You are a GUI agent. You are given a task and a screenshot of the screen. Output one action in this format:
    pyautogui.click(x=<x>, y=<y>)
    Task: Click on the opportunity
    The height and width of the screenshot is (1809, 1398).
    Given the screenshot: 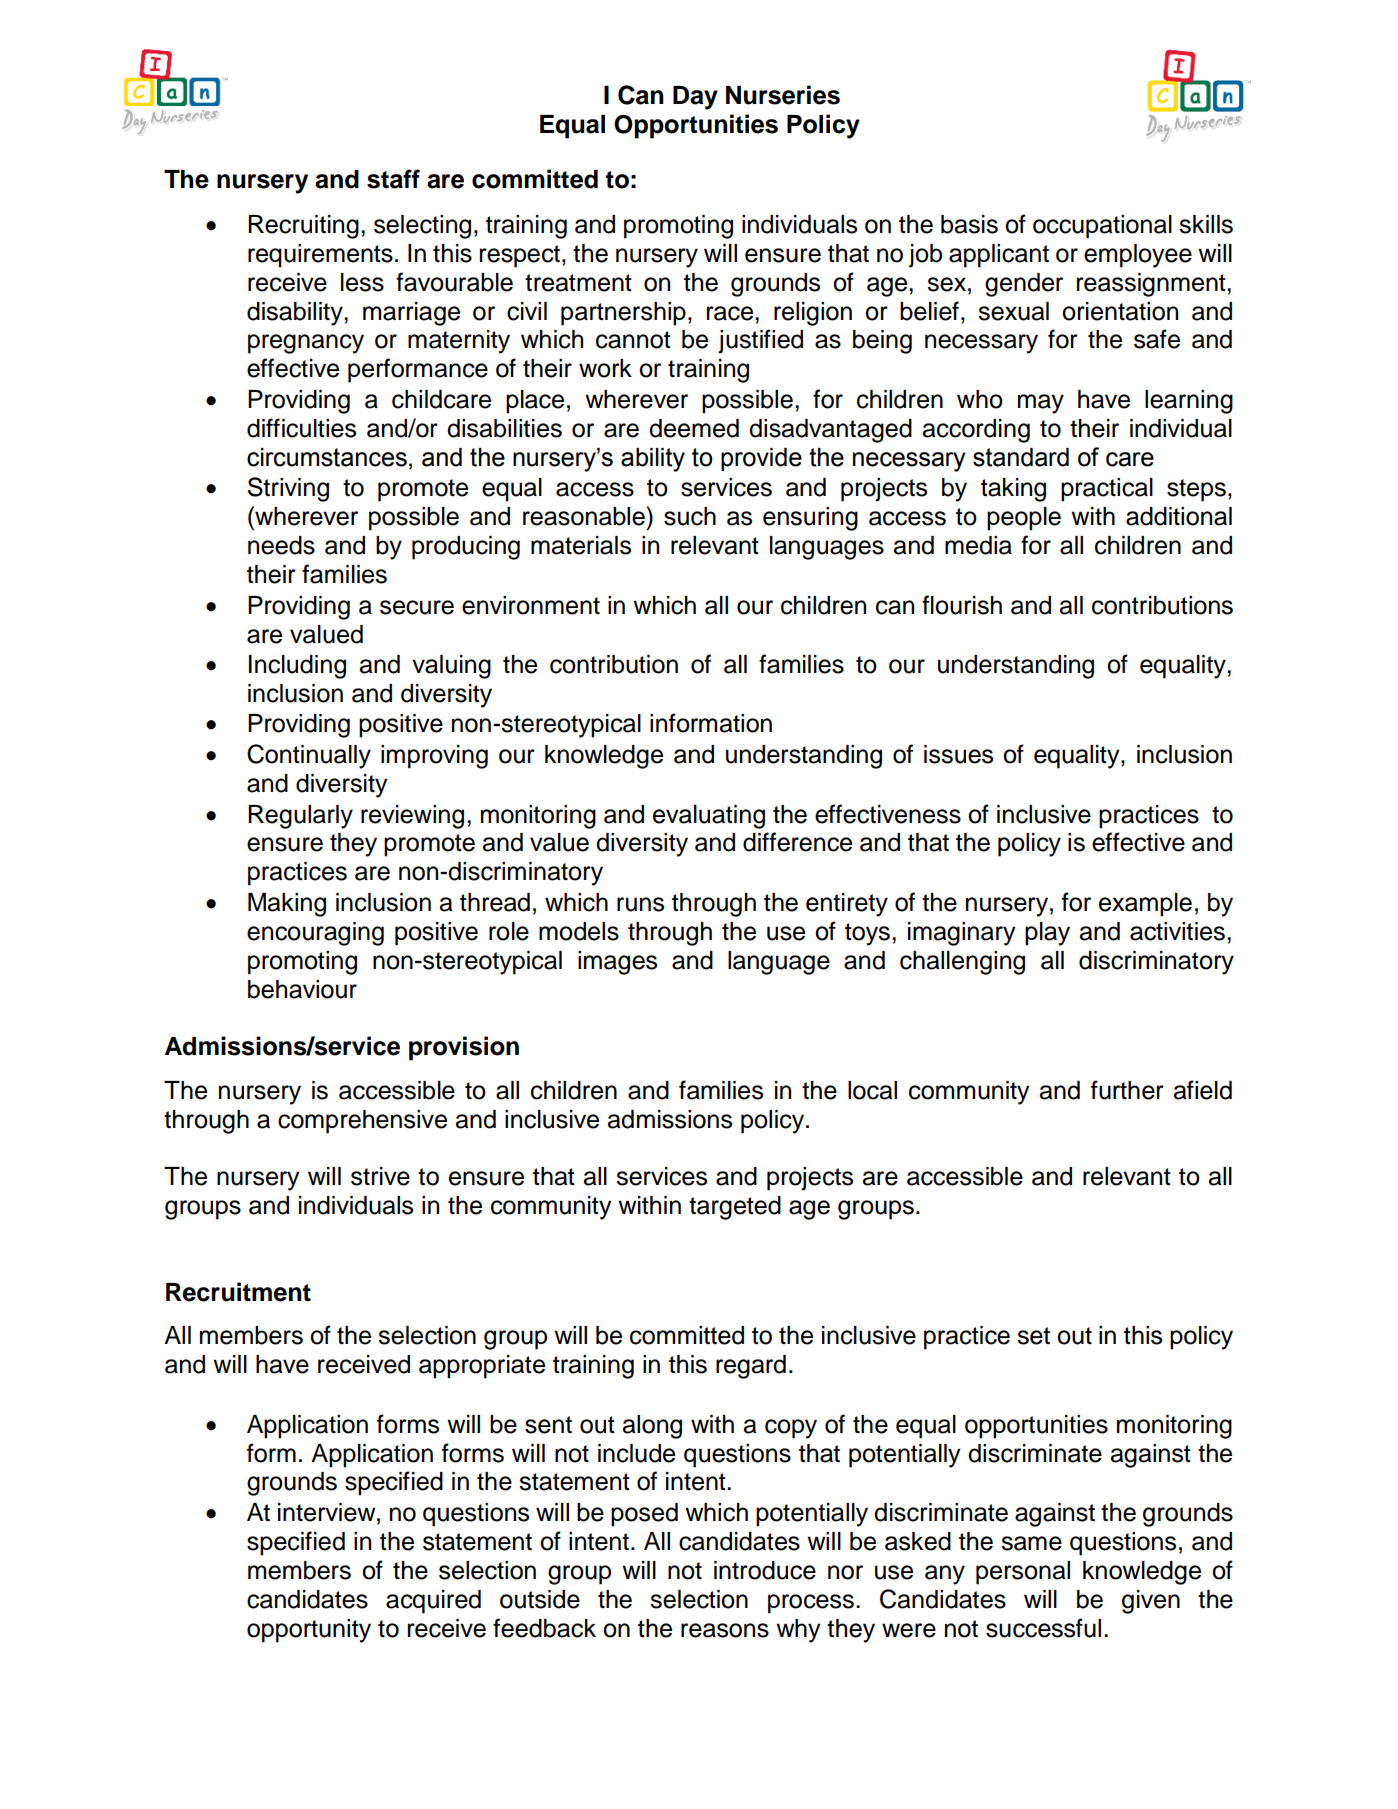 What is the action you would take?
    pyautogui.click(x=309, y=1631)
